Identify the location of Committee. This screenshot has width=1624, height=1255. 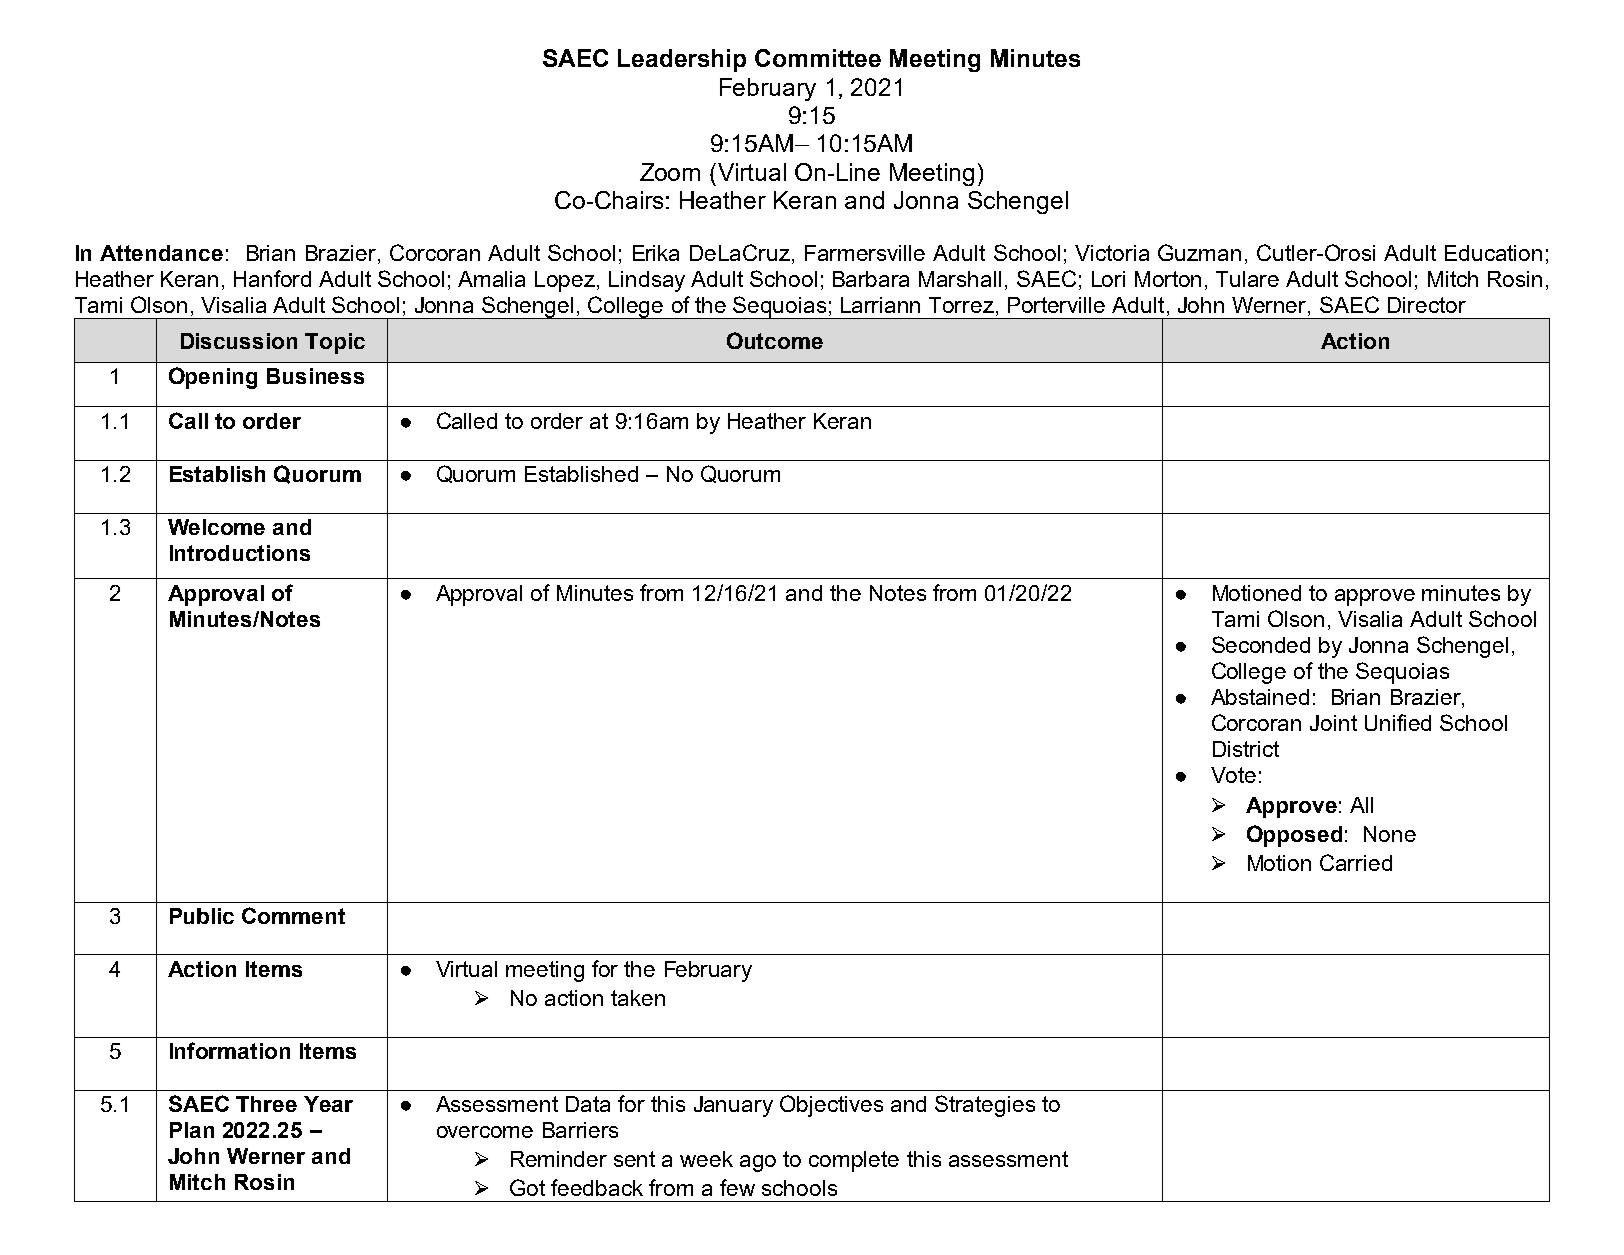
(818, 58).
